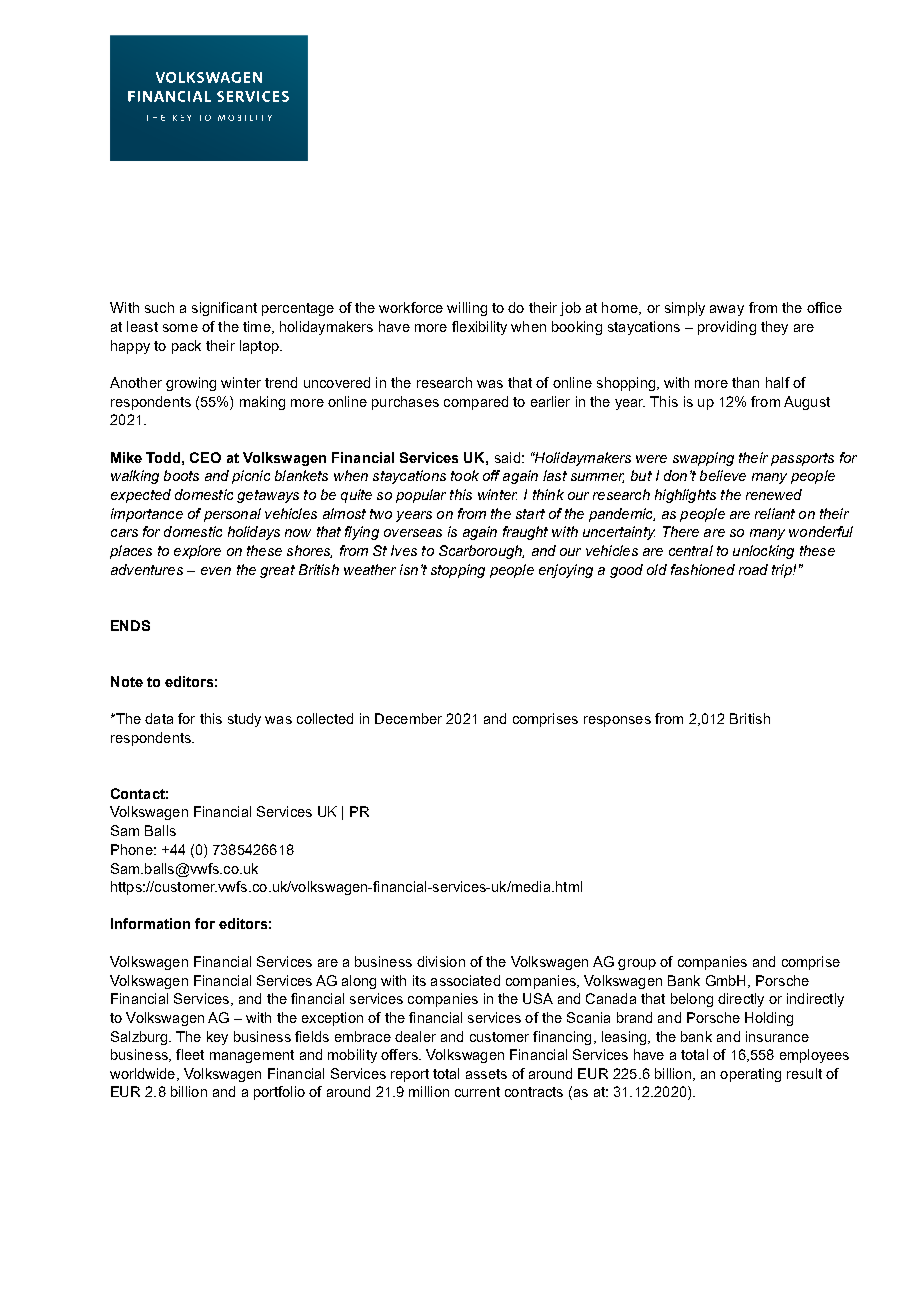 Image resolution: width=924 pixels, height=1308 pixels. Describe the element at coordinates (479, 328) in the screenshot. I see `flexibility` at that location.
